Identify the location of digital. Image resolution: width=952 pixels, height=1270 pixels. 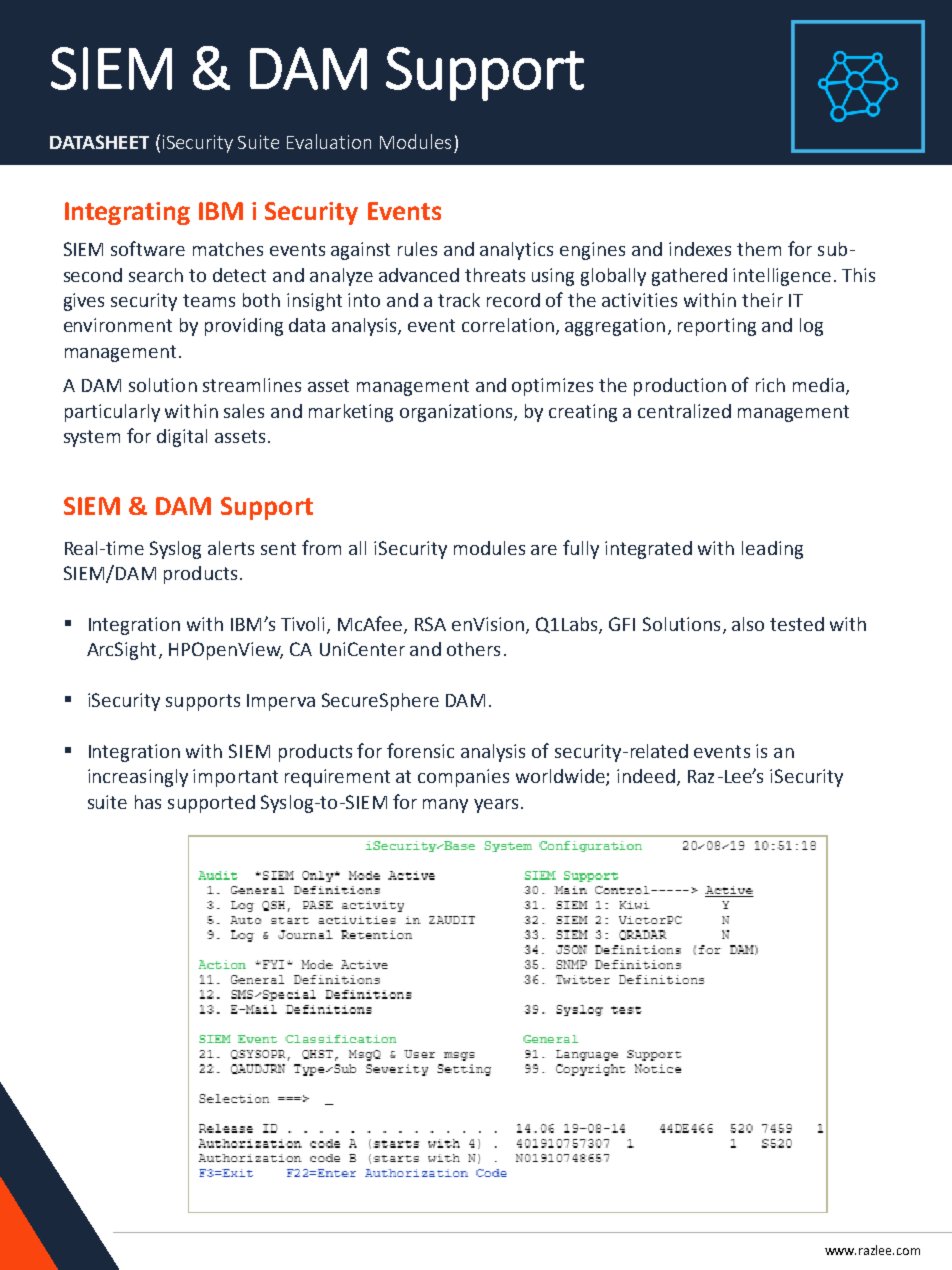
(182, 438).
